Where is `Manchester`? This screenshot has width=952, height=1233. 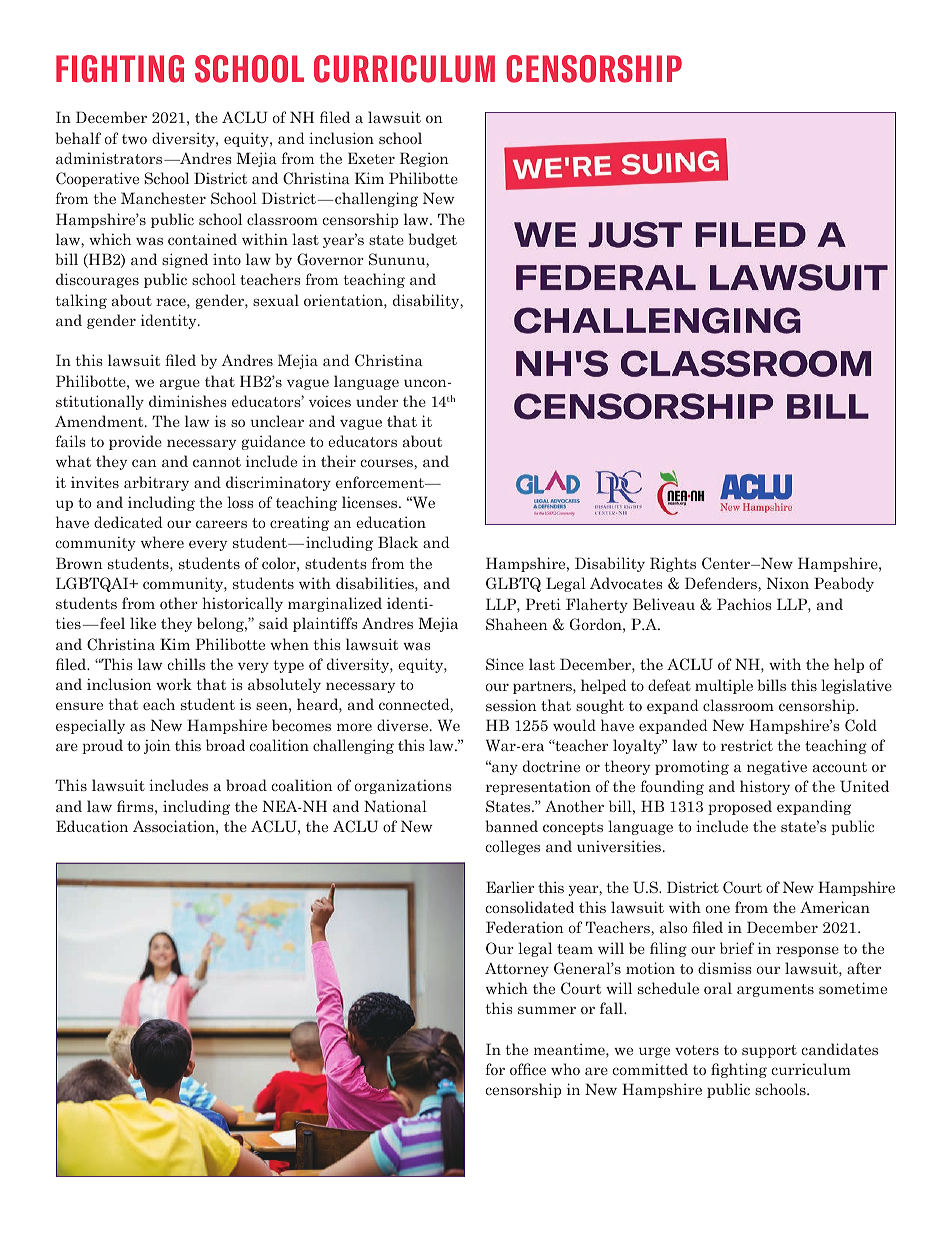
Manchester is located at coordinates (163, 198).
